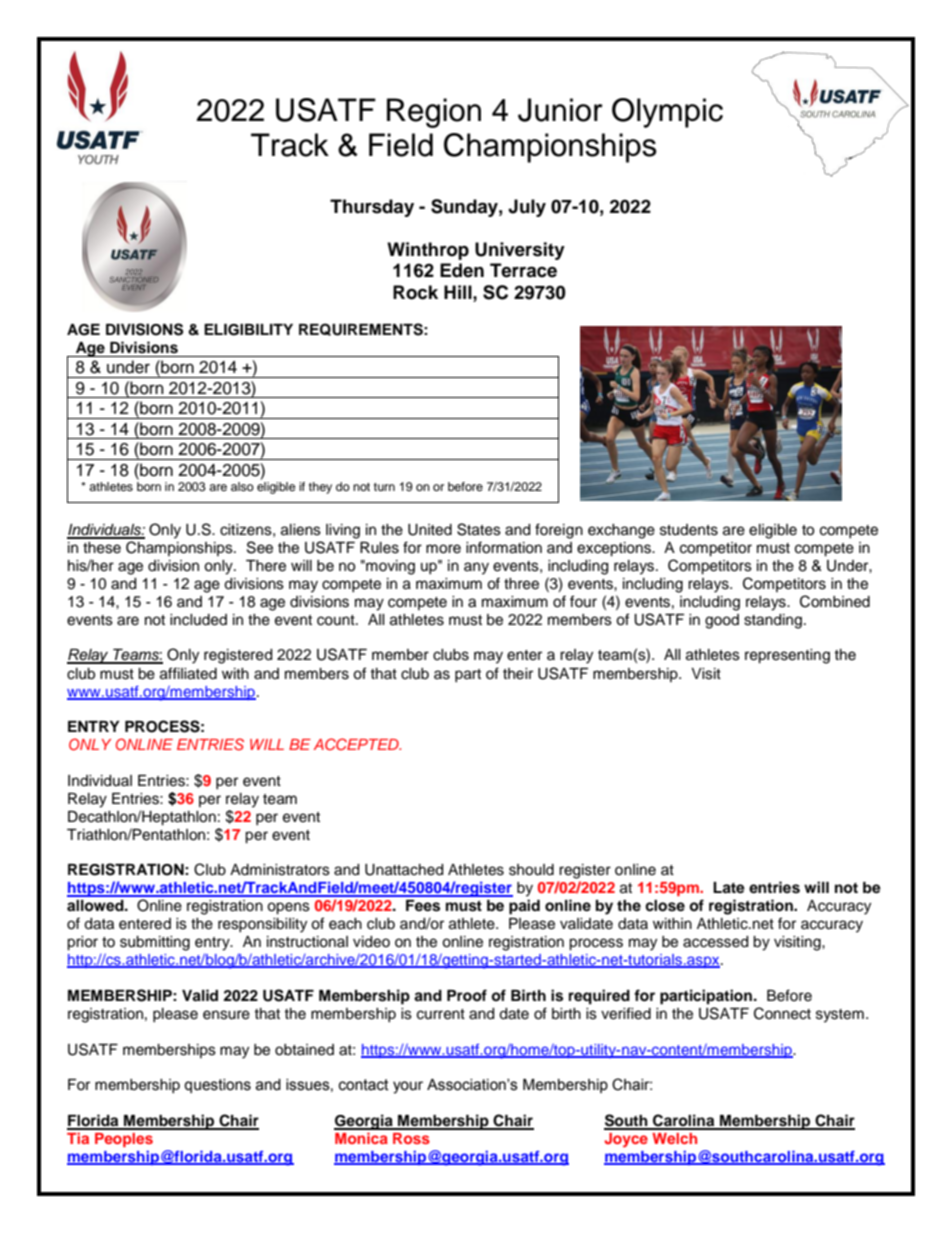  I want to click on your, so click(408, 1087).
